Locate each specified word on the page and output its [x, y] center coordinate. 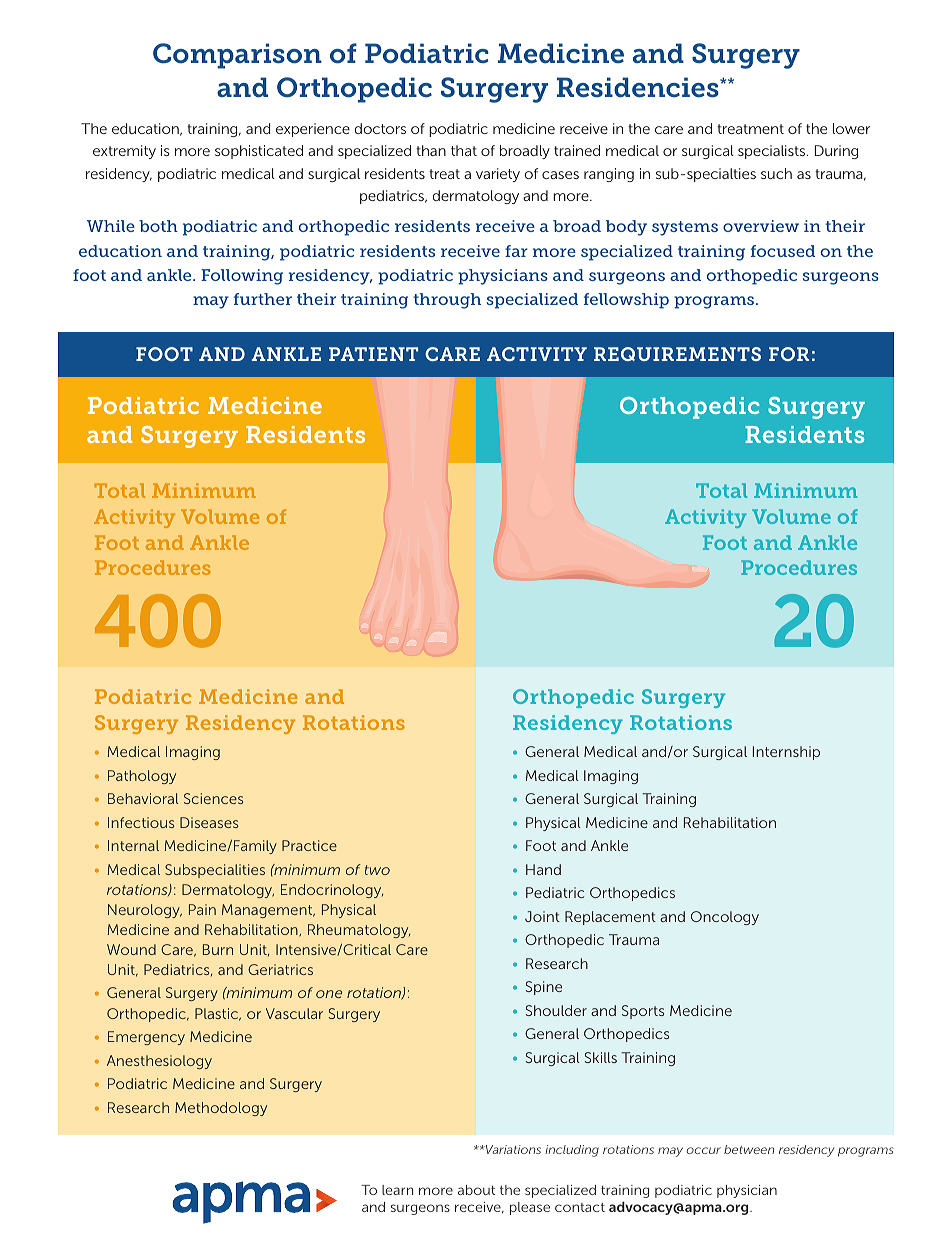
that [464, 150]
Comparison [237, 56]
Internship [786, 753]
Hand [543, 869]
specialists [773, 152]
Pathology [142, 777]
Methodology [221, 1109]
